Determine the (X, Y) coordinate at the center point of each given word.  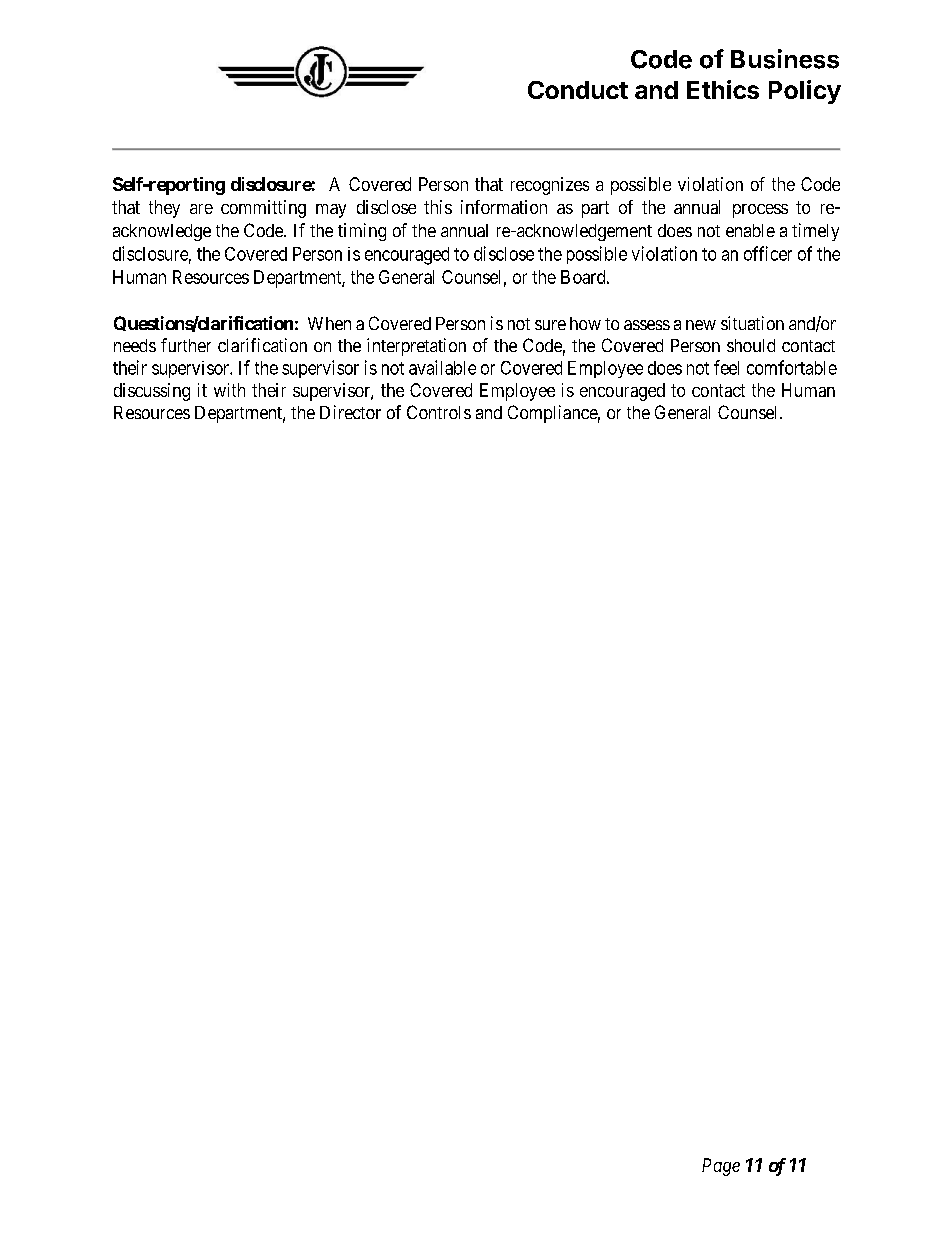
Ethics (723, 89)
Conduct (578, 90)
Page (721, 1167)
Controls (439, 412)
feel (726, 367)
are (201, 209)
